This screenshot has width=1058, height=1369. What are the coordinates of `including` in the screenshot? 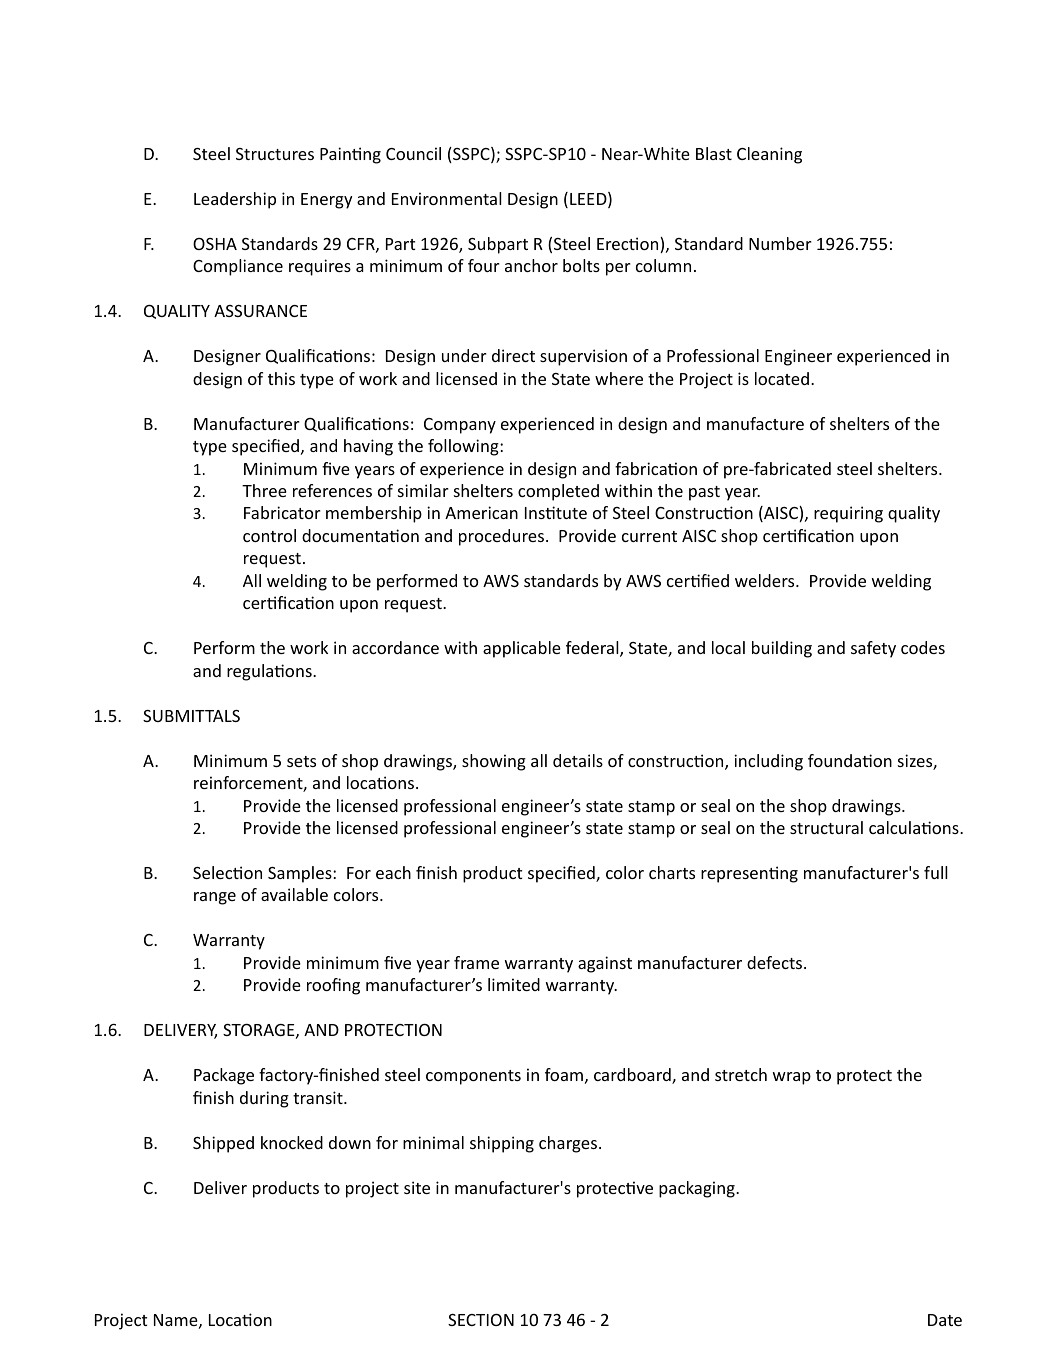 It's located at (768, 762).
